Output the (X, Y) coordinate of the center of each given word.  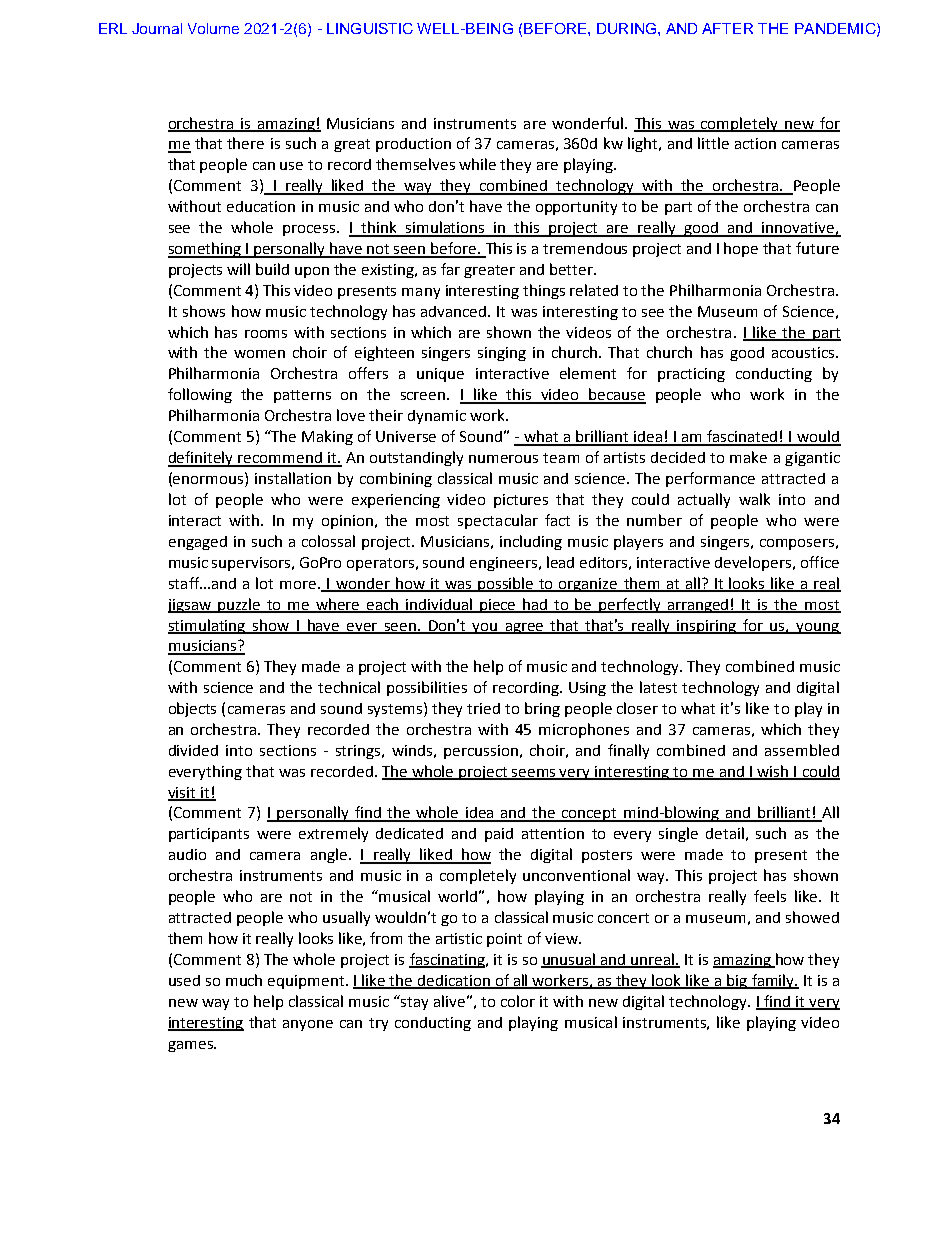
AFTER (727, 28)
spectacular (498, 521)
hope (741, 249)
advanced (455, 311)
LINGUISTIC (370, 28)
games (191, 1046)
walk (754, 499)
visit (183, 793)
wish (773, 772)
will (238, 269)
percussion (481, 752)
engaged (198, 543)
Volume (213, 28)
